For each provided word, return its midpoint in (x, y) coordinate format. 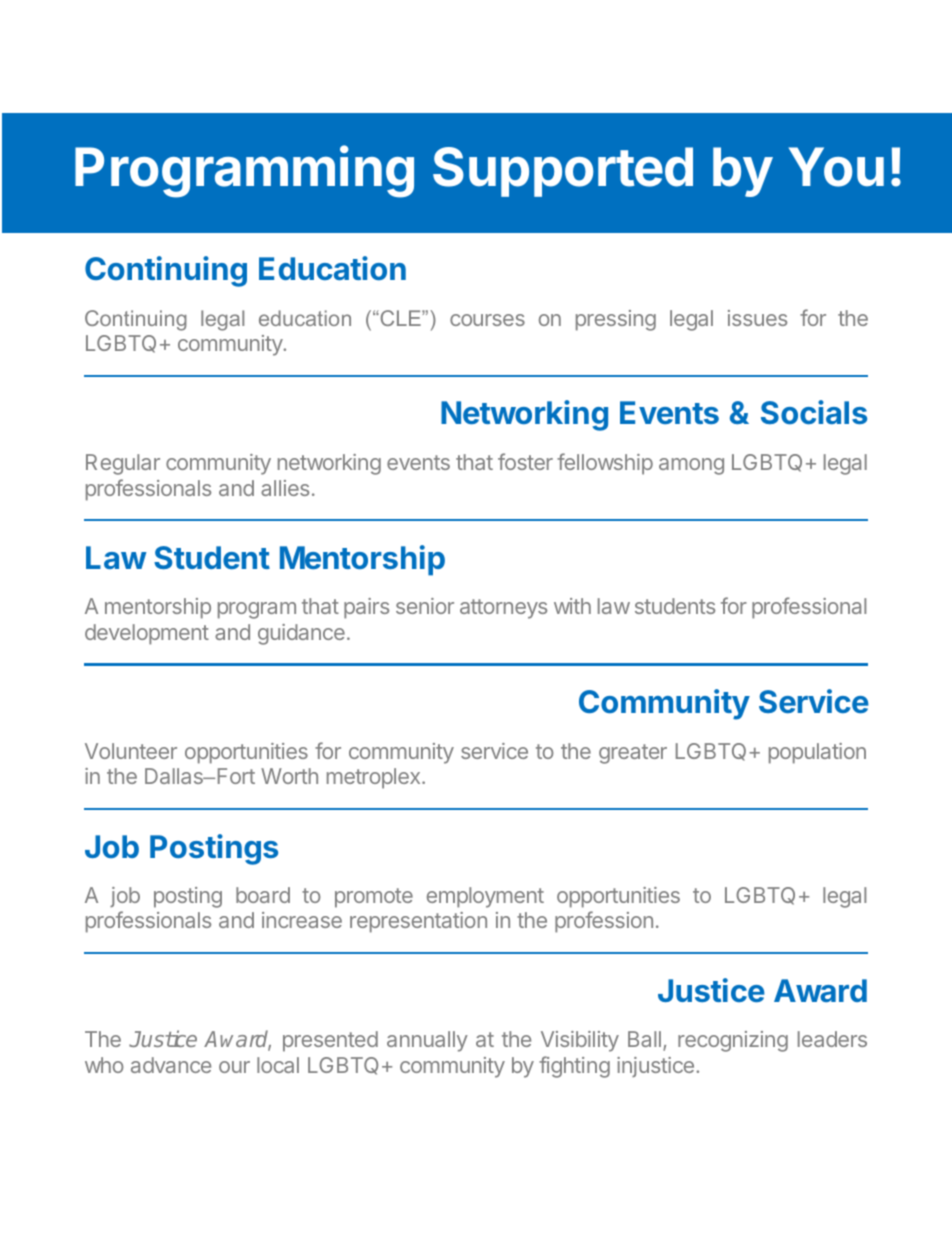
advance (171, 1065)
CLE (400, 318)
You (836, 167)
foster (525, 461)
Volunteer (131, 751)
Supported (563, 172)
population (817, 753)
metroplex (375, 778)
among (691, 466)
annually (427, 1041)
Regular (123, 464)
